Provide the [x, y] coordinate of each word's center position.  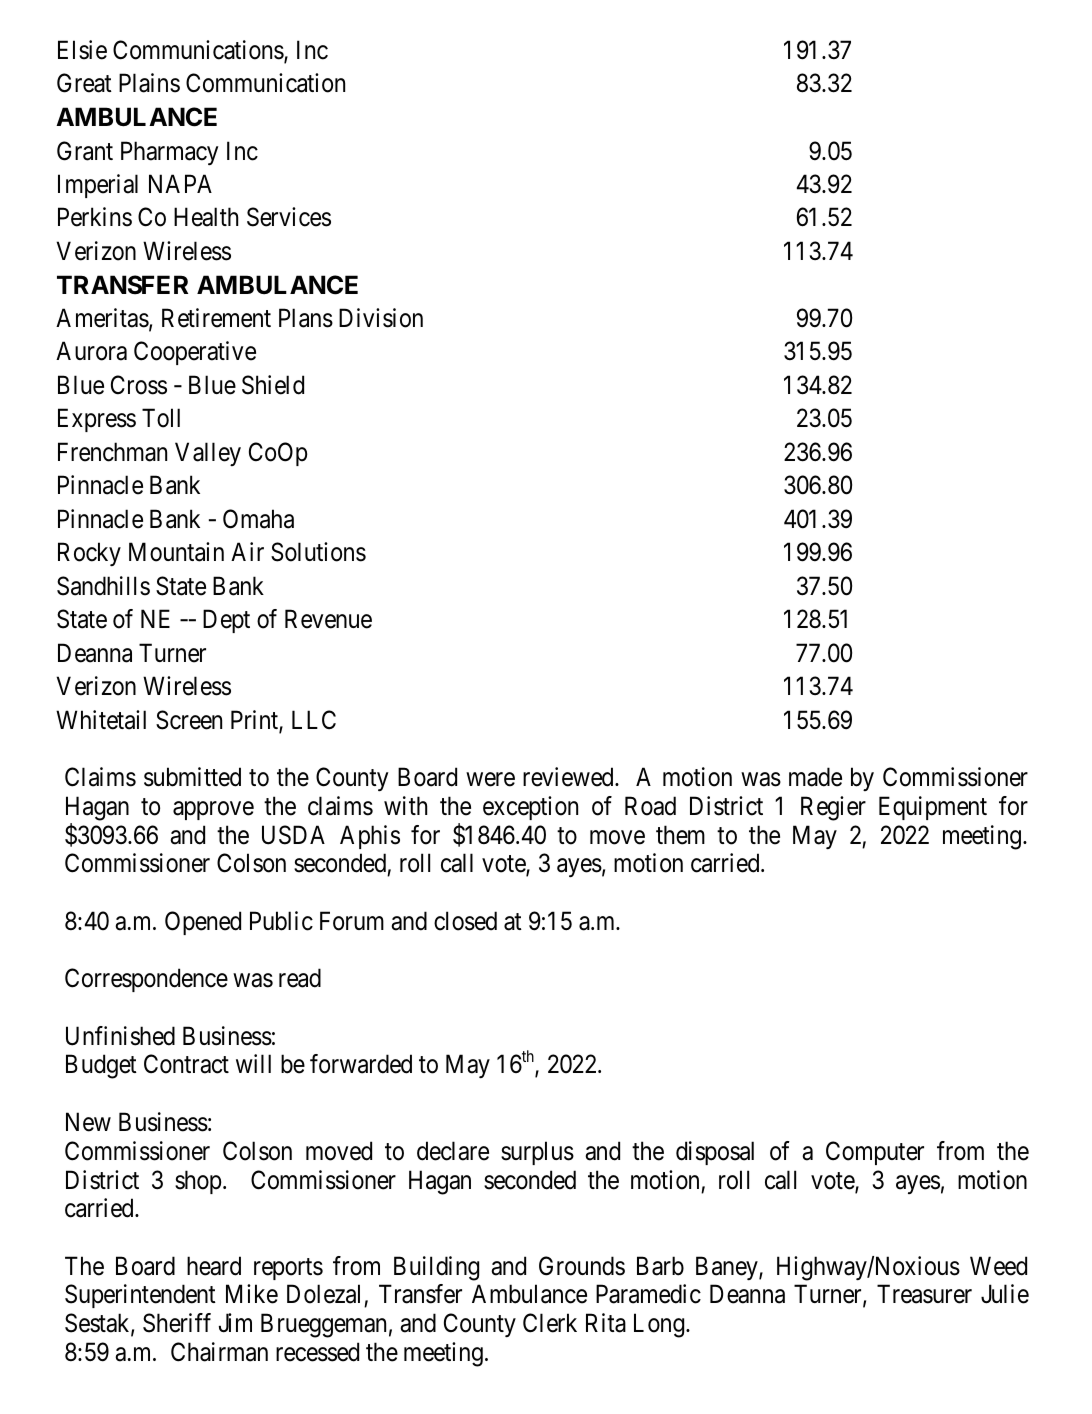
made [815, 777]
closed [465, 921]
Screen [189, 720]
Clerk [550, 1323]
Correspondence [146, 980]
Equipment [933, 808]
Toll [161, 418]
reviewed [569, 777]
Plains [149, 83]
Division [381, 318]
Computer [875, 1153]
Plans [306, 318]
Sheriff [177, 1323]
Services [289, 217]
